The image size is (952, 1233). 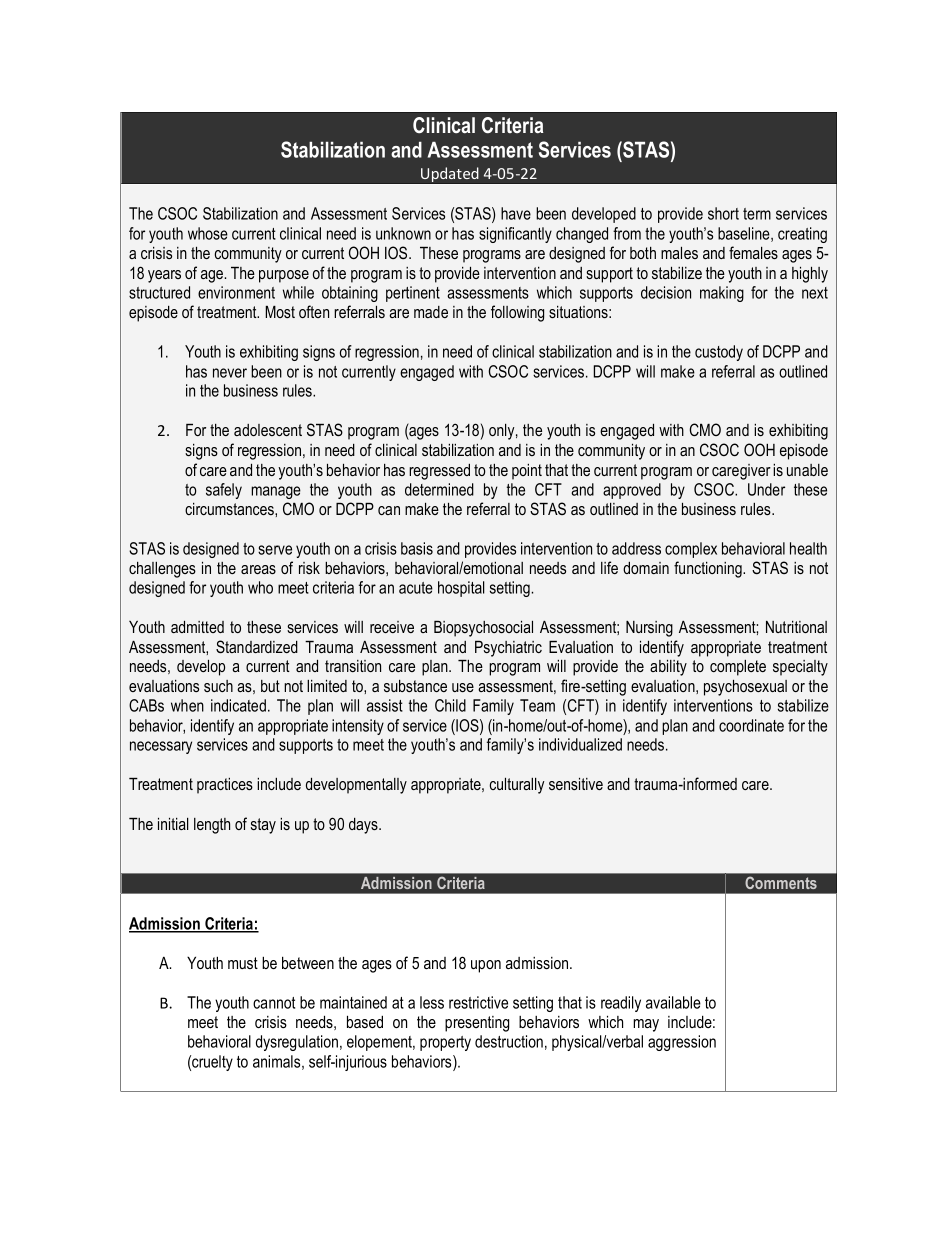 I want to click on cannot, so click(x=274, y=1003).
